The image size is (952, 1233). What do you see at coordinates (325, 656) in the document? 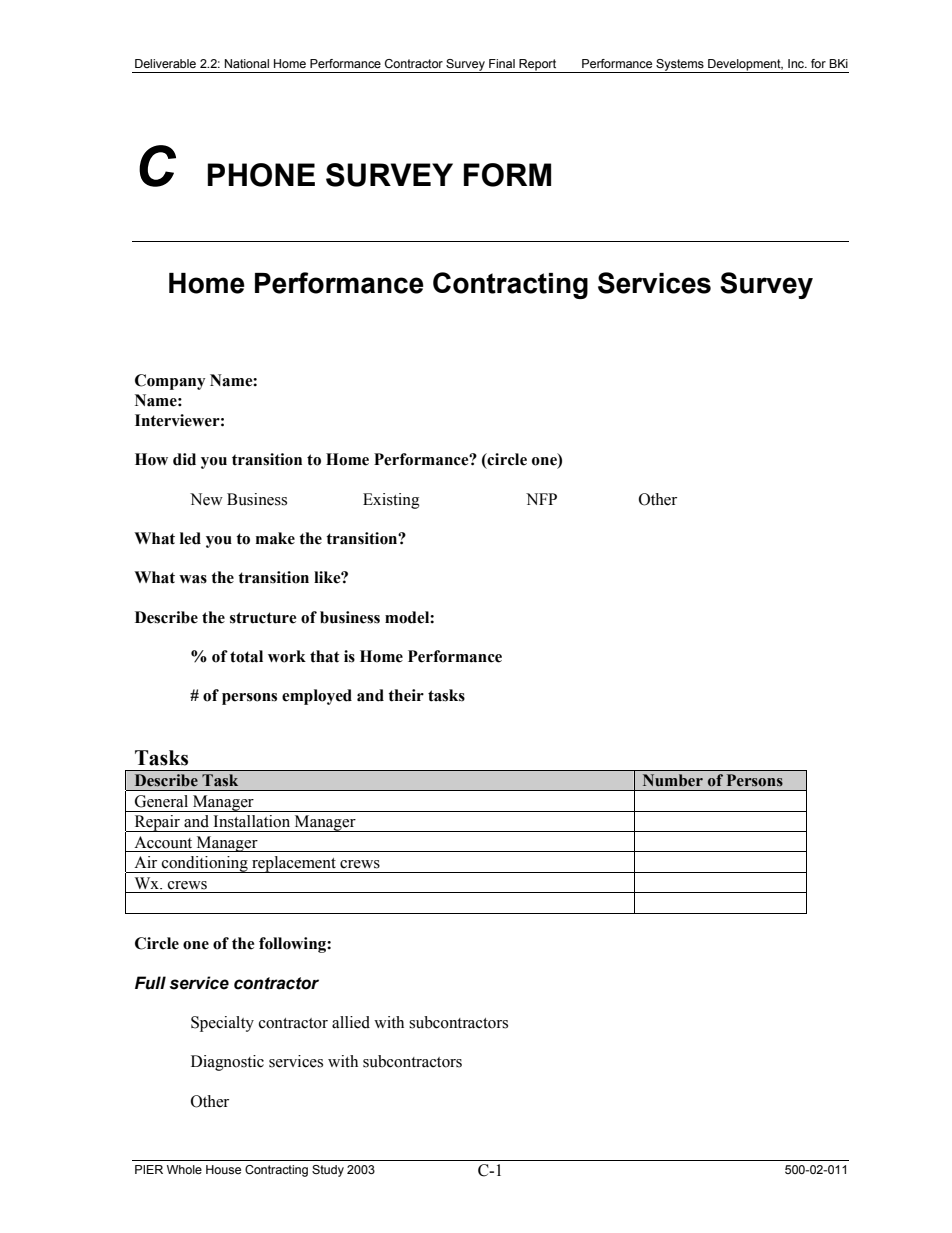
I see `that` at bounding box center [325, 656].
